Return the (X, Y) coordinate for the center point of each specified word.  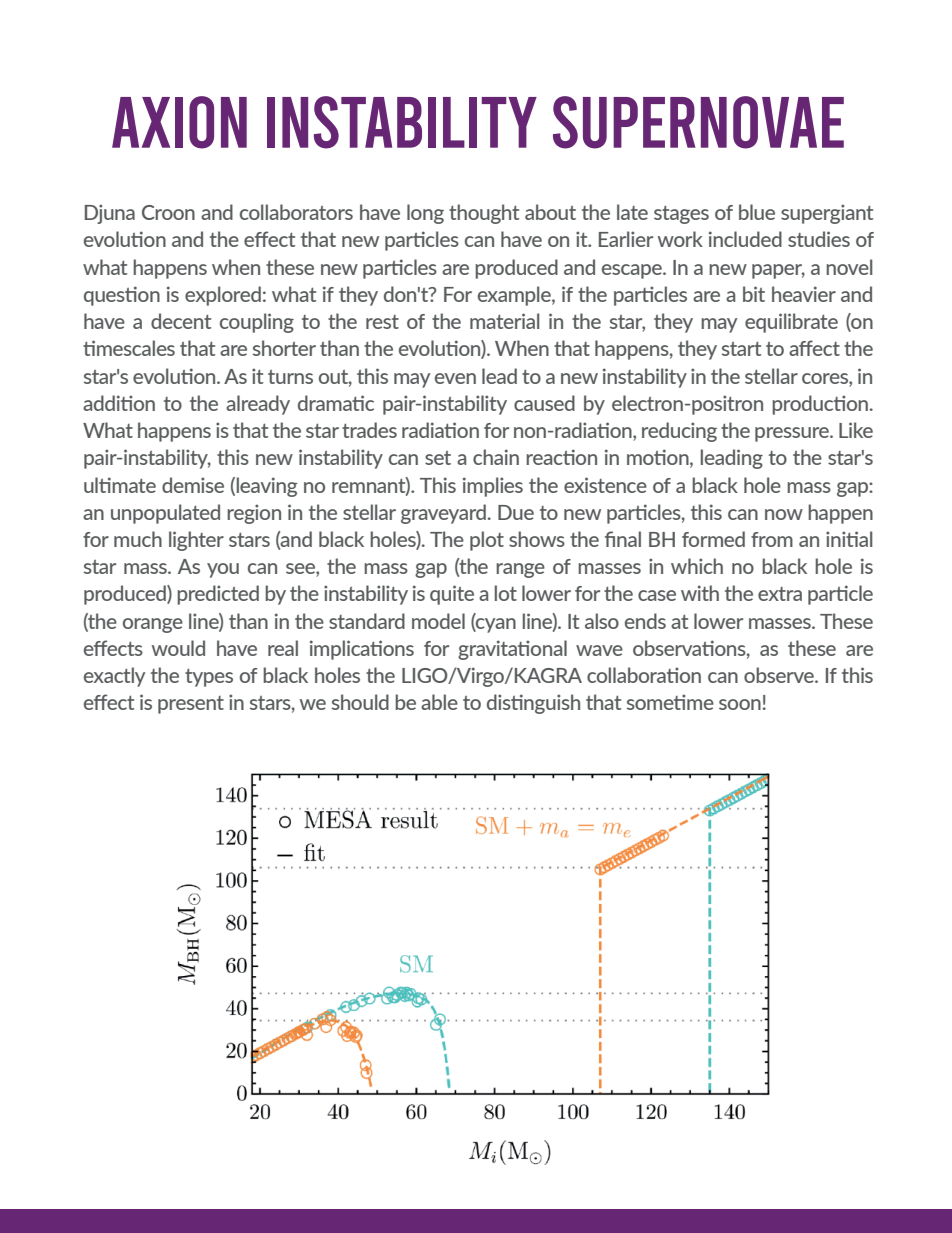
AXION (179, 122)
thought (484, 214)
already (258, 405)
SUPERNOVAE (698, 122)
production (820, 405)
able (439, 702)
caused (544, 403)
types (209, 678)
